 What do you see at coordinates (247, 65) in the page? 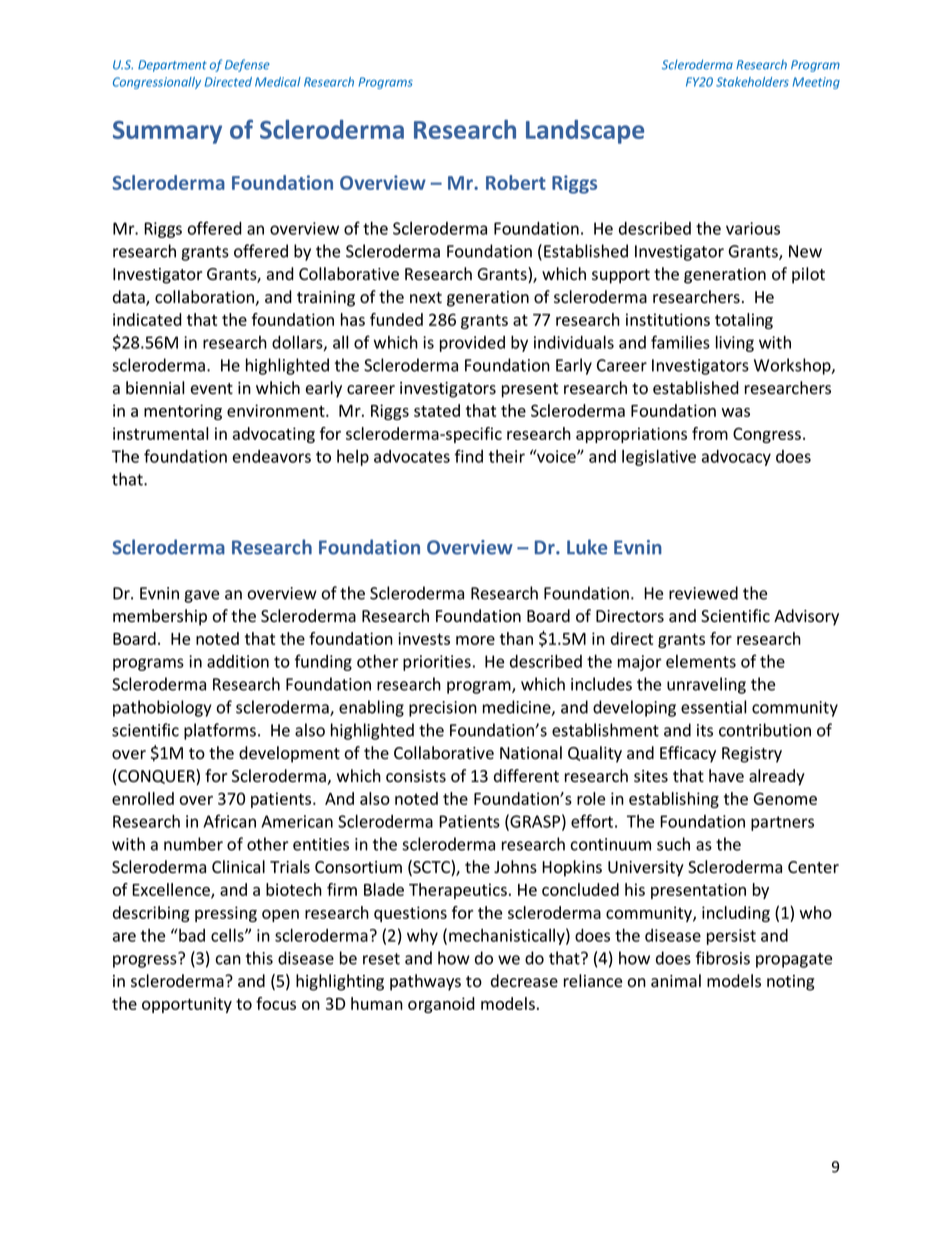
I see `Defense` at bounding box center [247, 65].
